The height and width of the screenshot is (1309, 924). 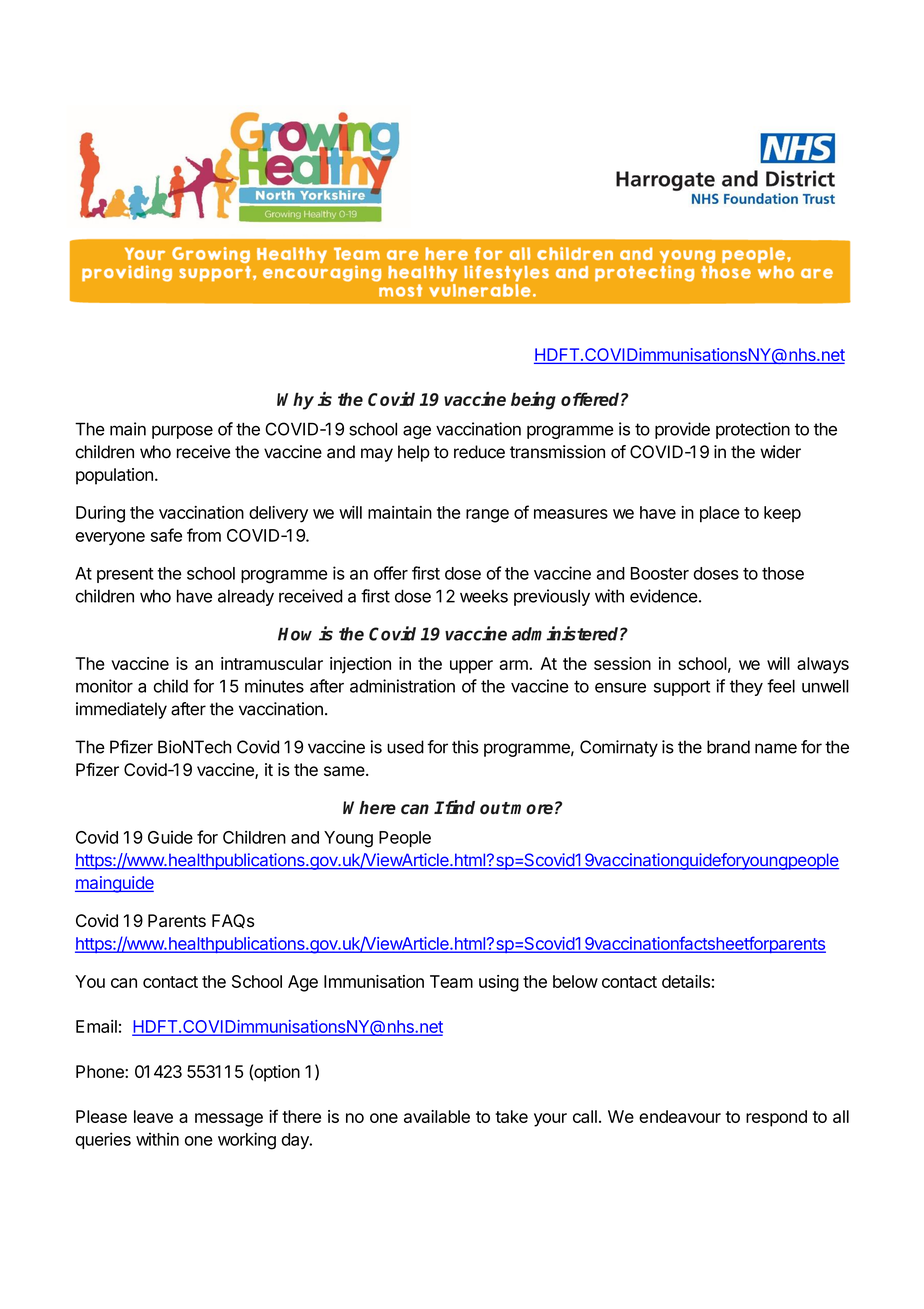 I want to click on purpose, so click(x=182, y=432).
